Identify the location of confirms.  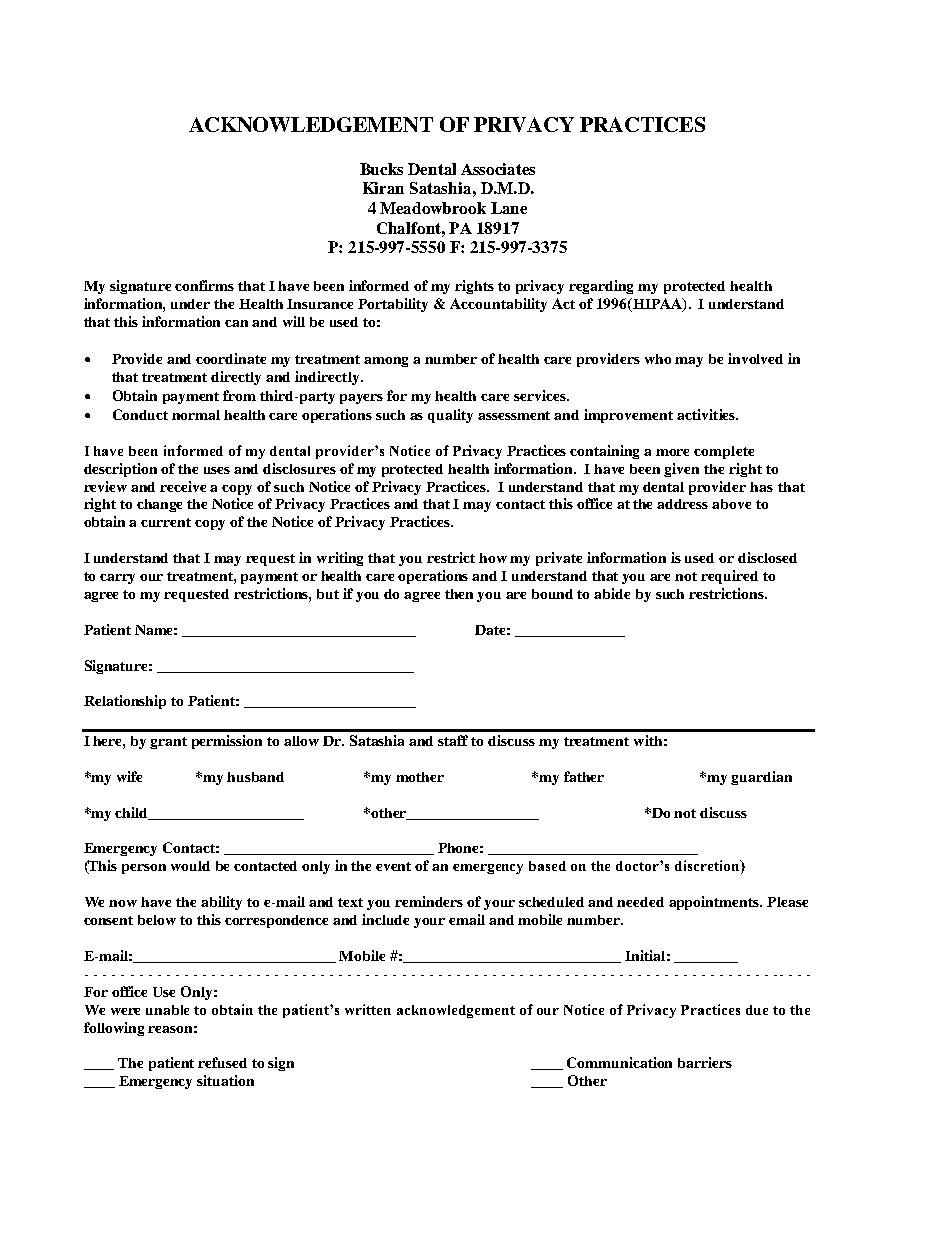
(204, 285).
